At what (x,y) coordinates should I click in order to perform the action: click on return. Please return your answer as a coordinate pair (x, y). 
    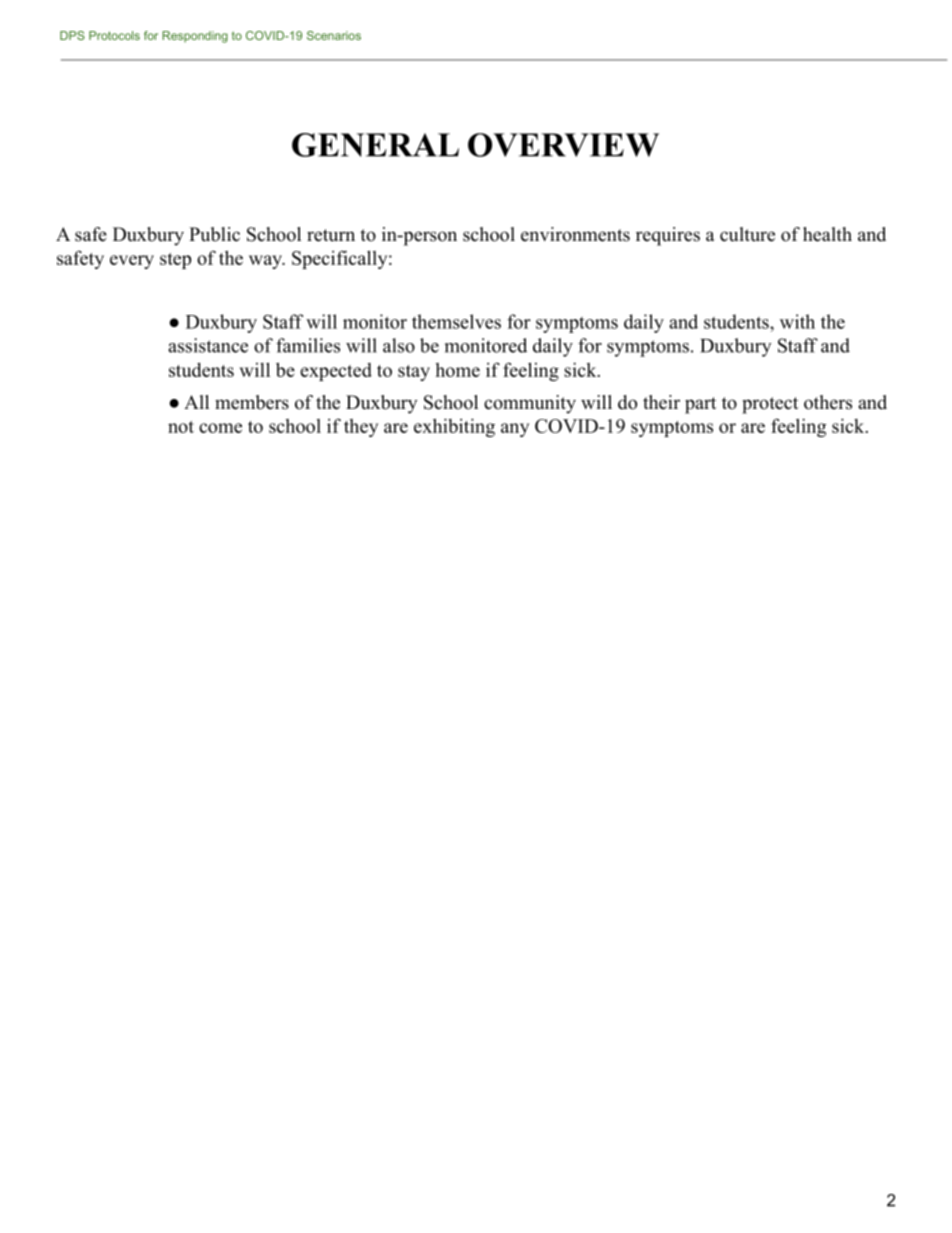
    Looking at the image, I should click on (331, 235).
